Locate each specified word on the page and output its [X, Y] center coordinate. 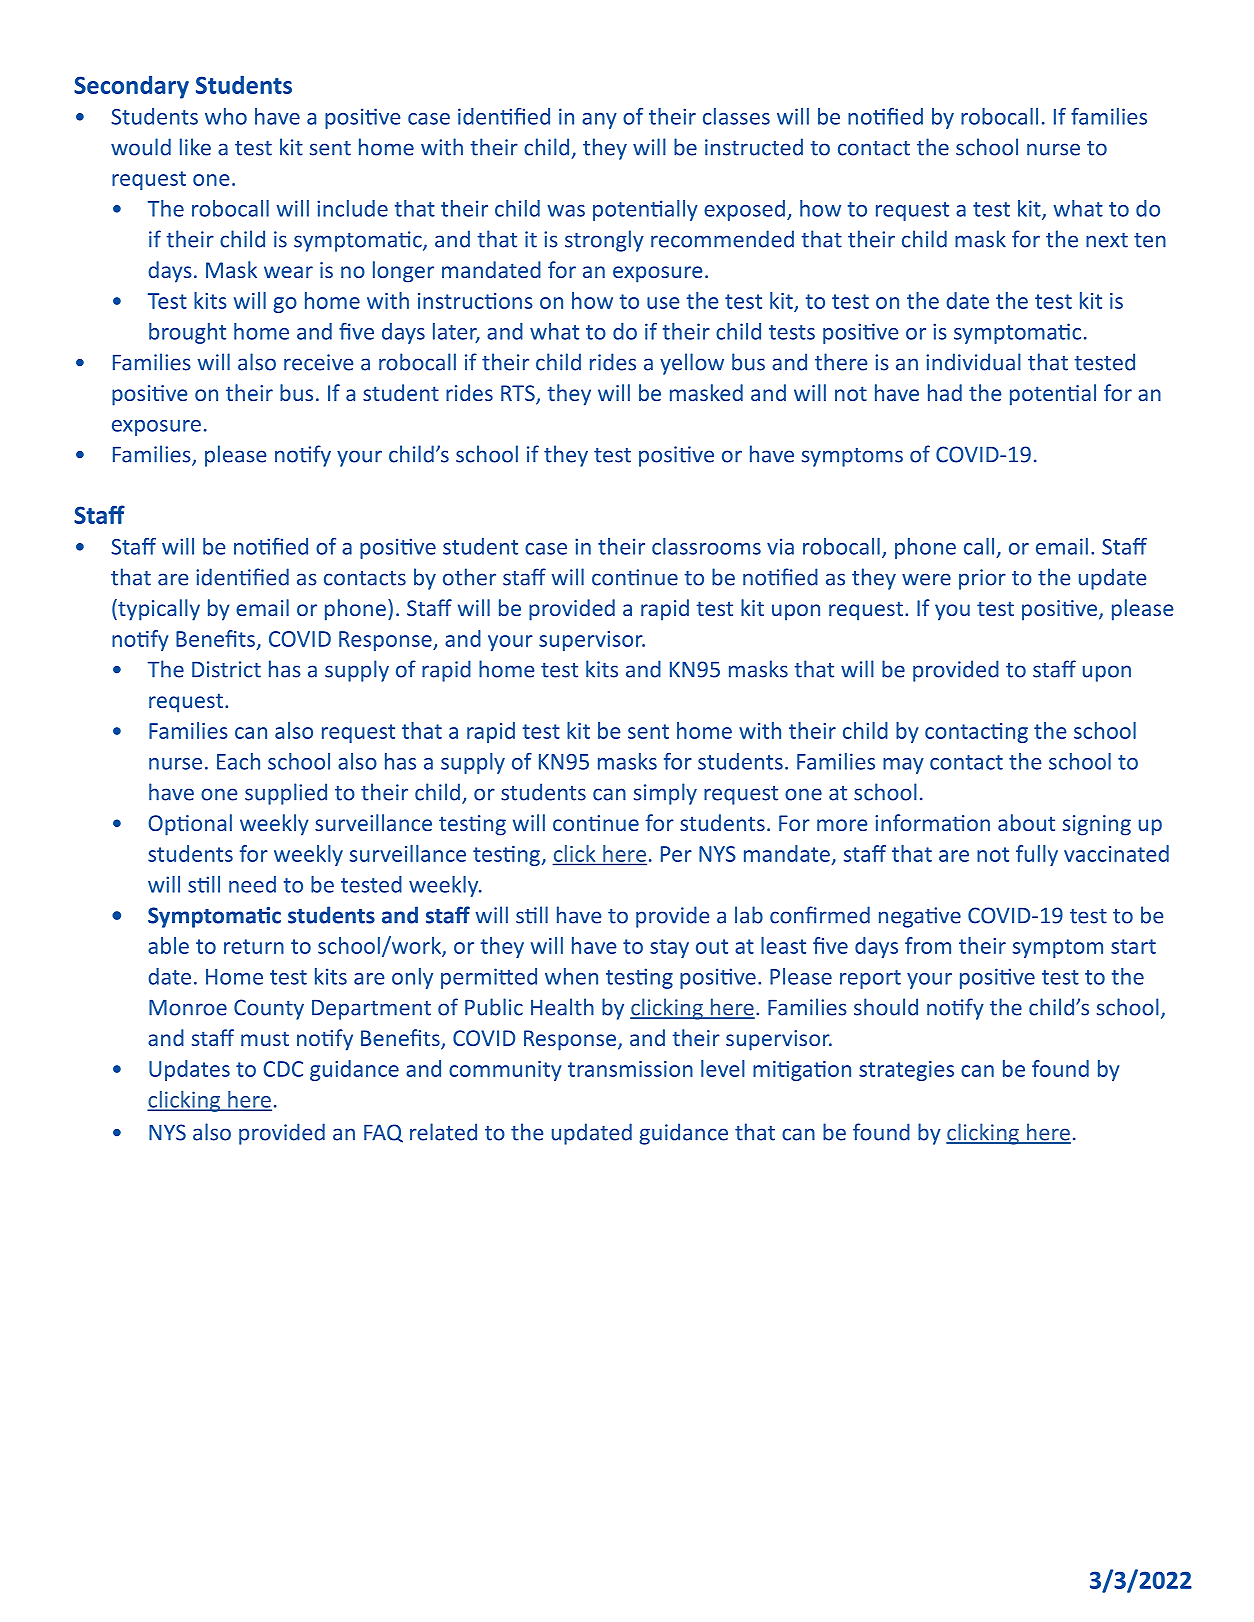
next [1107, 240]
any [599, 121]
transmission [630, 1069]
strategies [906, 1071]
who [226, 116]
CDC [283, 1069]
